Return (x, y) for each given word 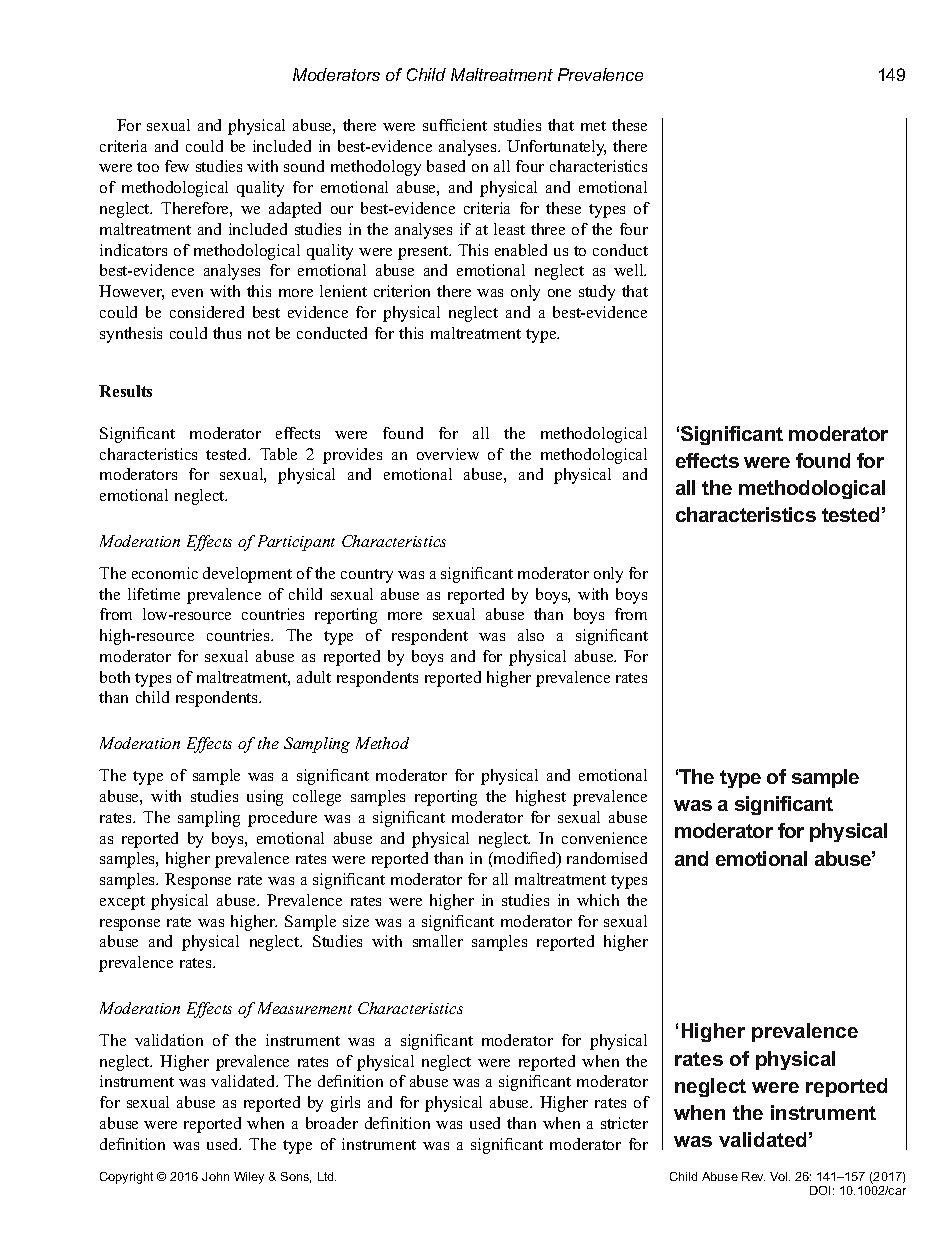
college (317, 798)
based (446, 166)
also (531, 635)
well (630, 270)
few (177, 166)
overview (448, 454)
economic (165, 573)
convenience (604, 838)
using (265, 798)
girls (345, 1104)
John (215, 1176)
